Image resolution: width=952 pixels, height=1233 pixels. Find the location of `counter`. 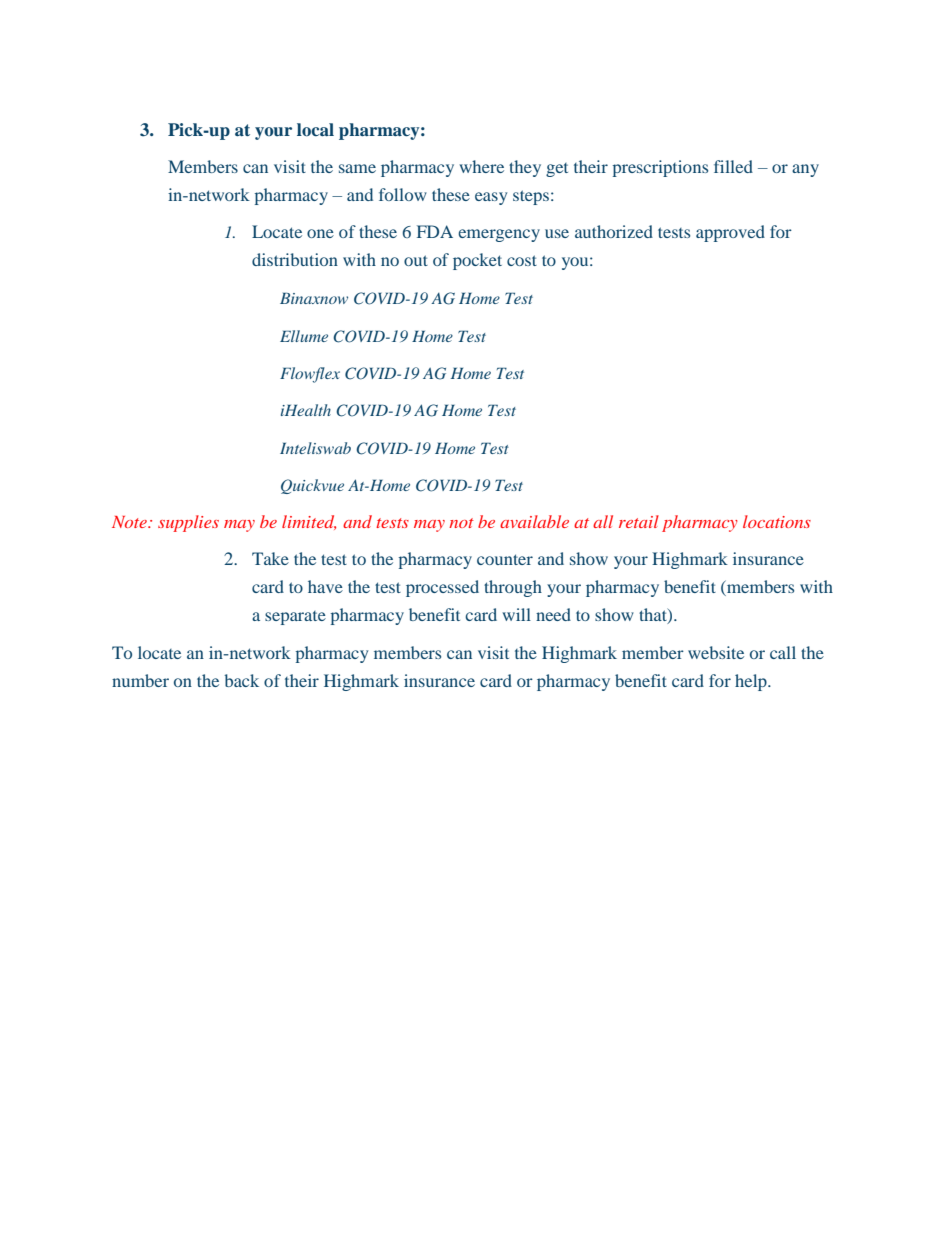

counter is located at coordinates (505, 559).
